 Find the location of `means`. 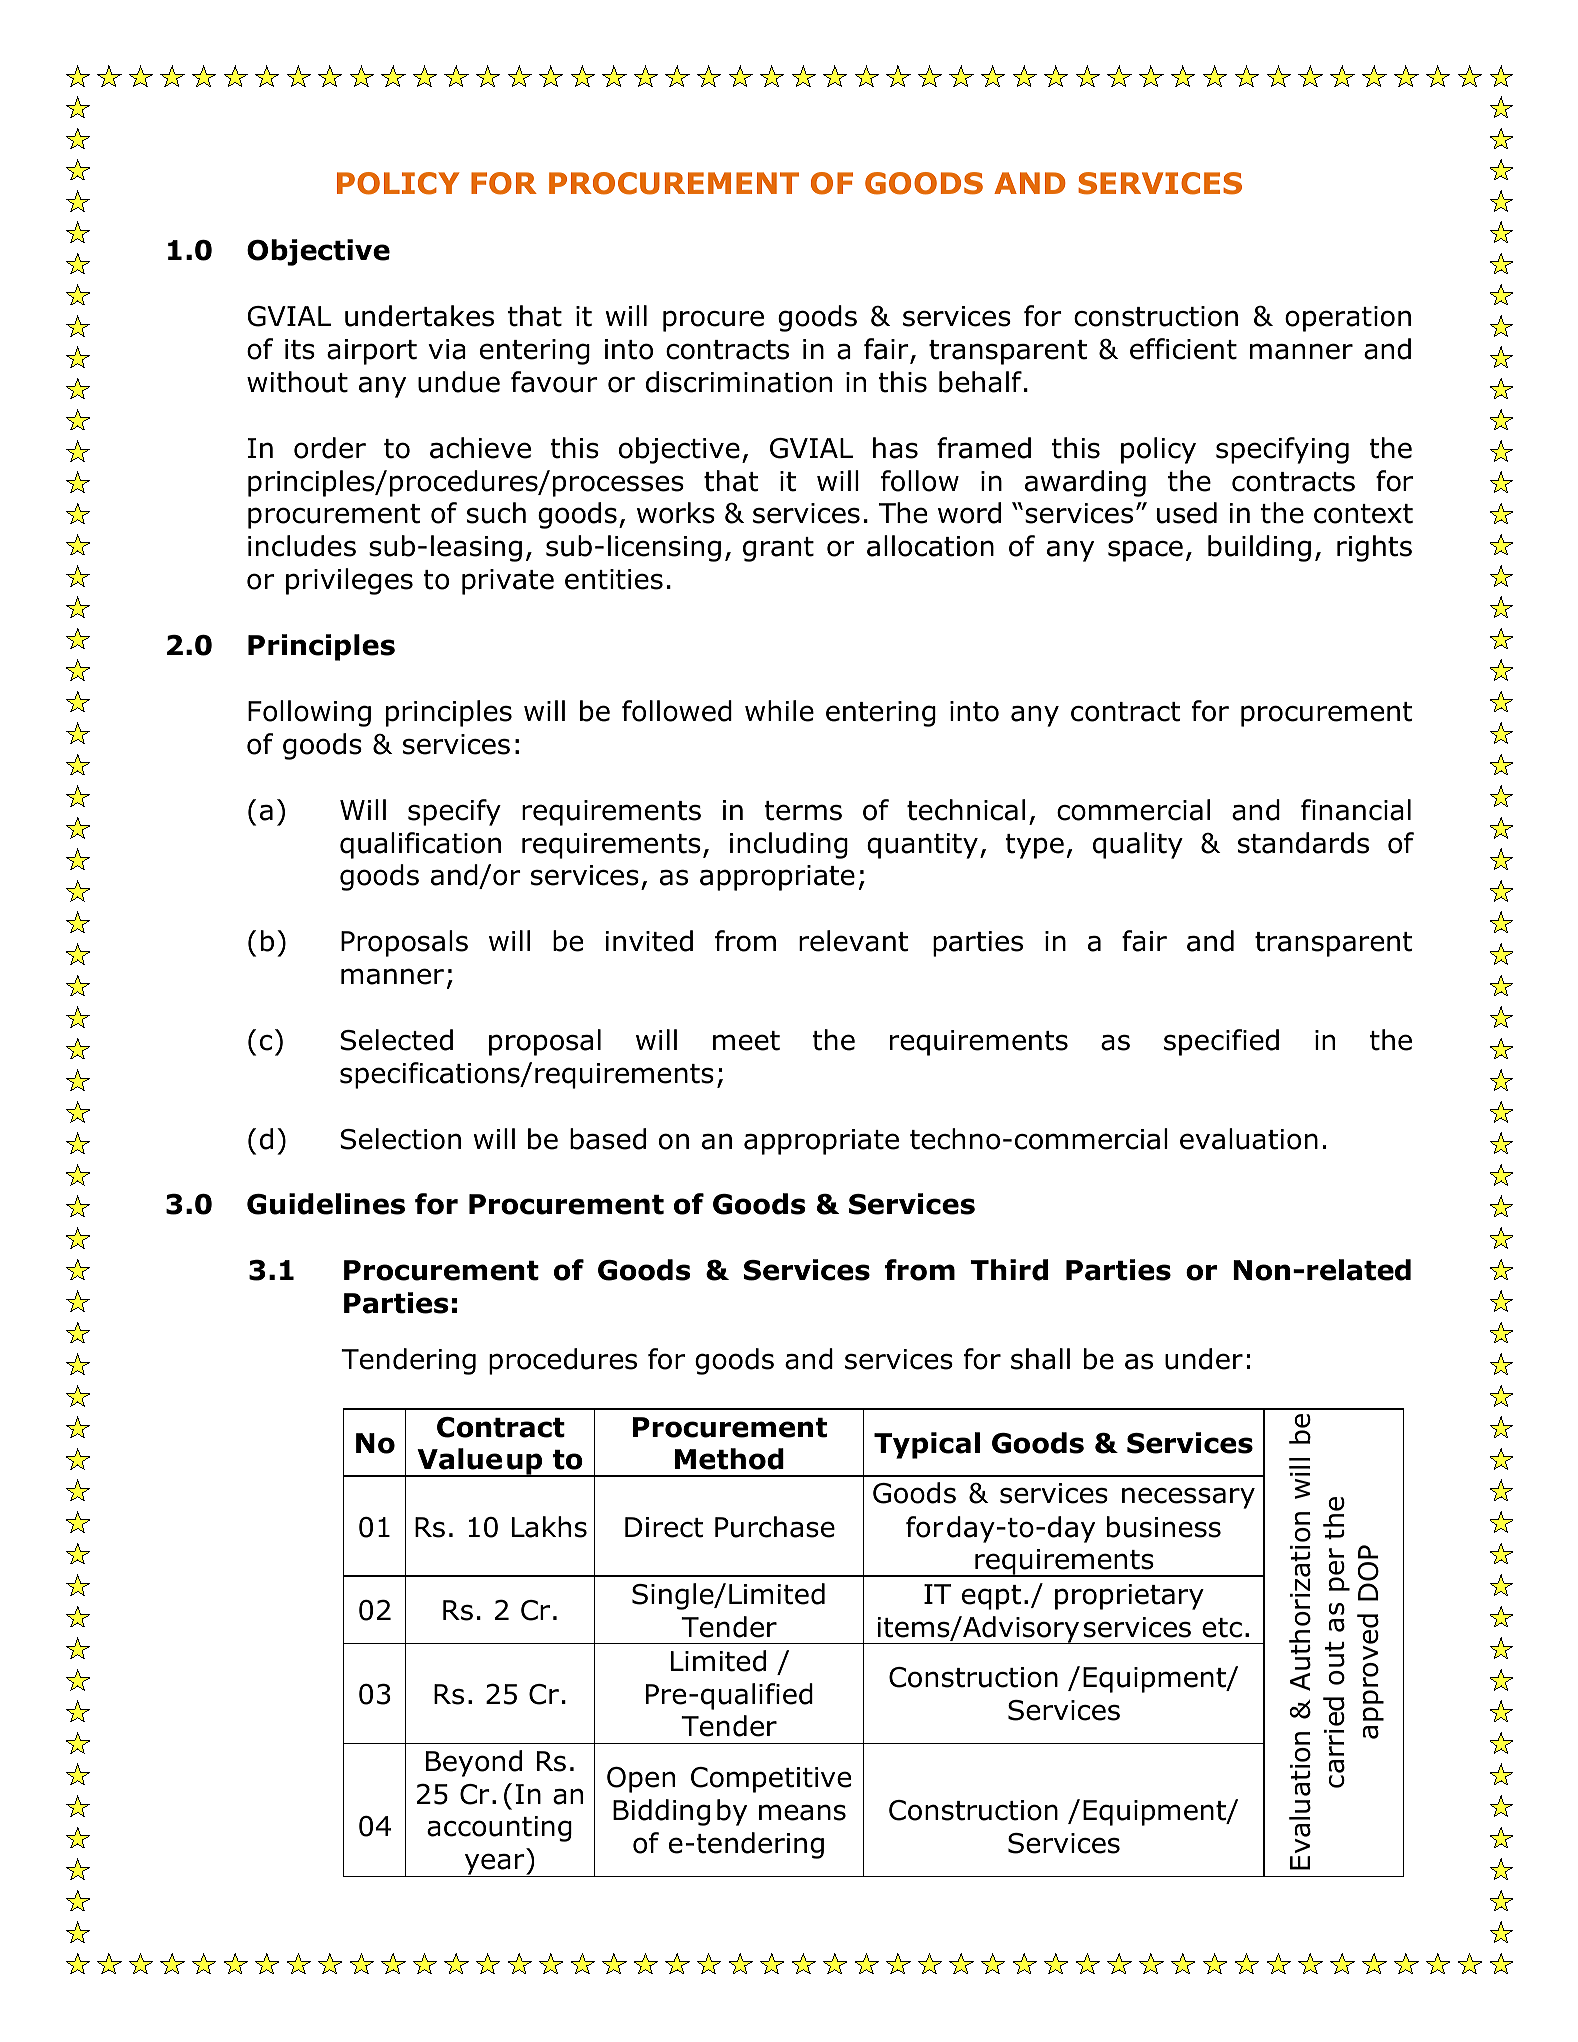

means is located at coordinates (802, 1812).
